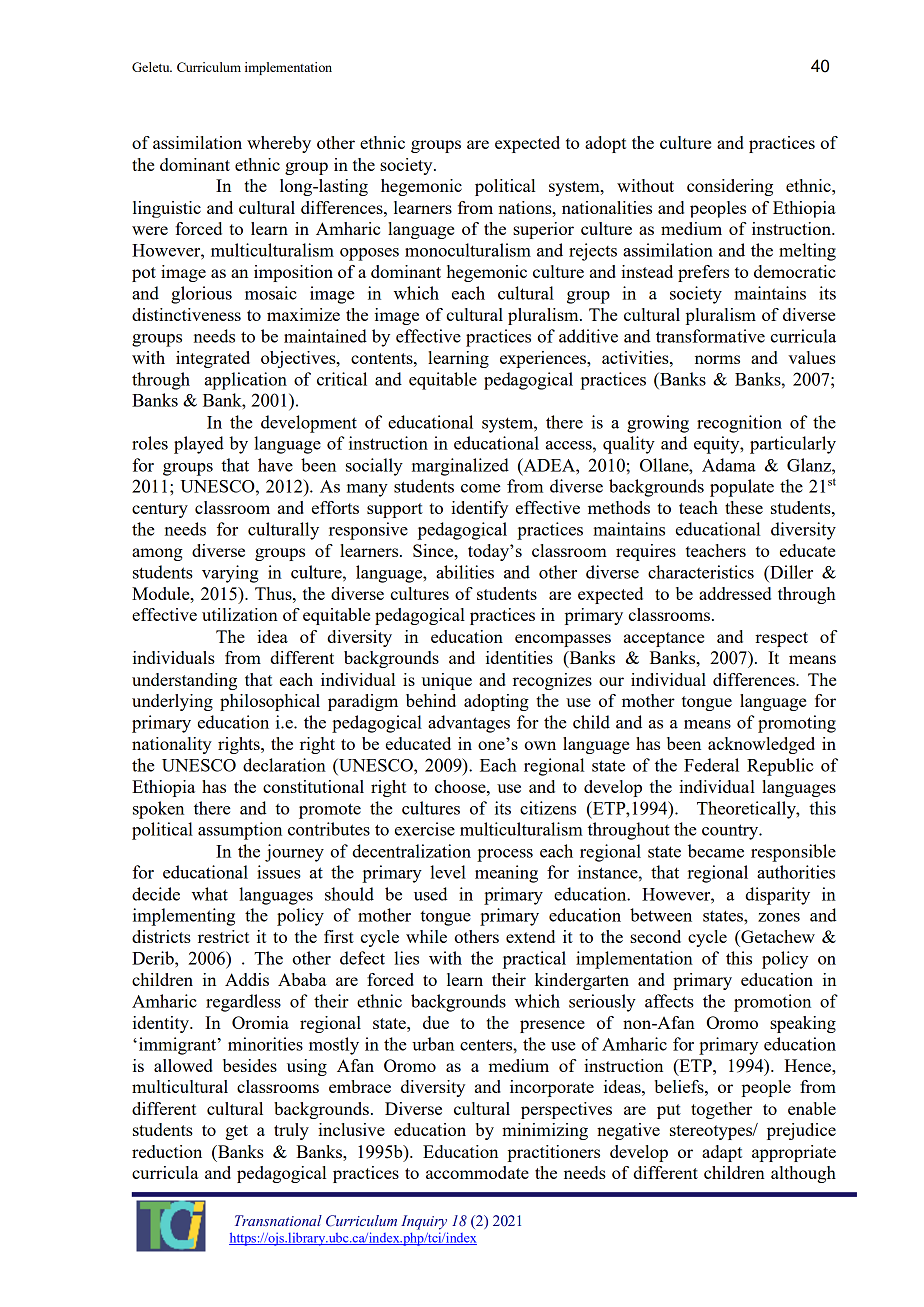  Describe the element at coordinates (543, 230) in the document. I see `superior` at that location.
